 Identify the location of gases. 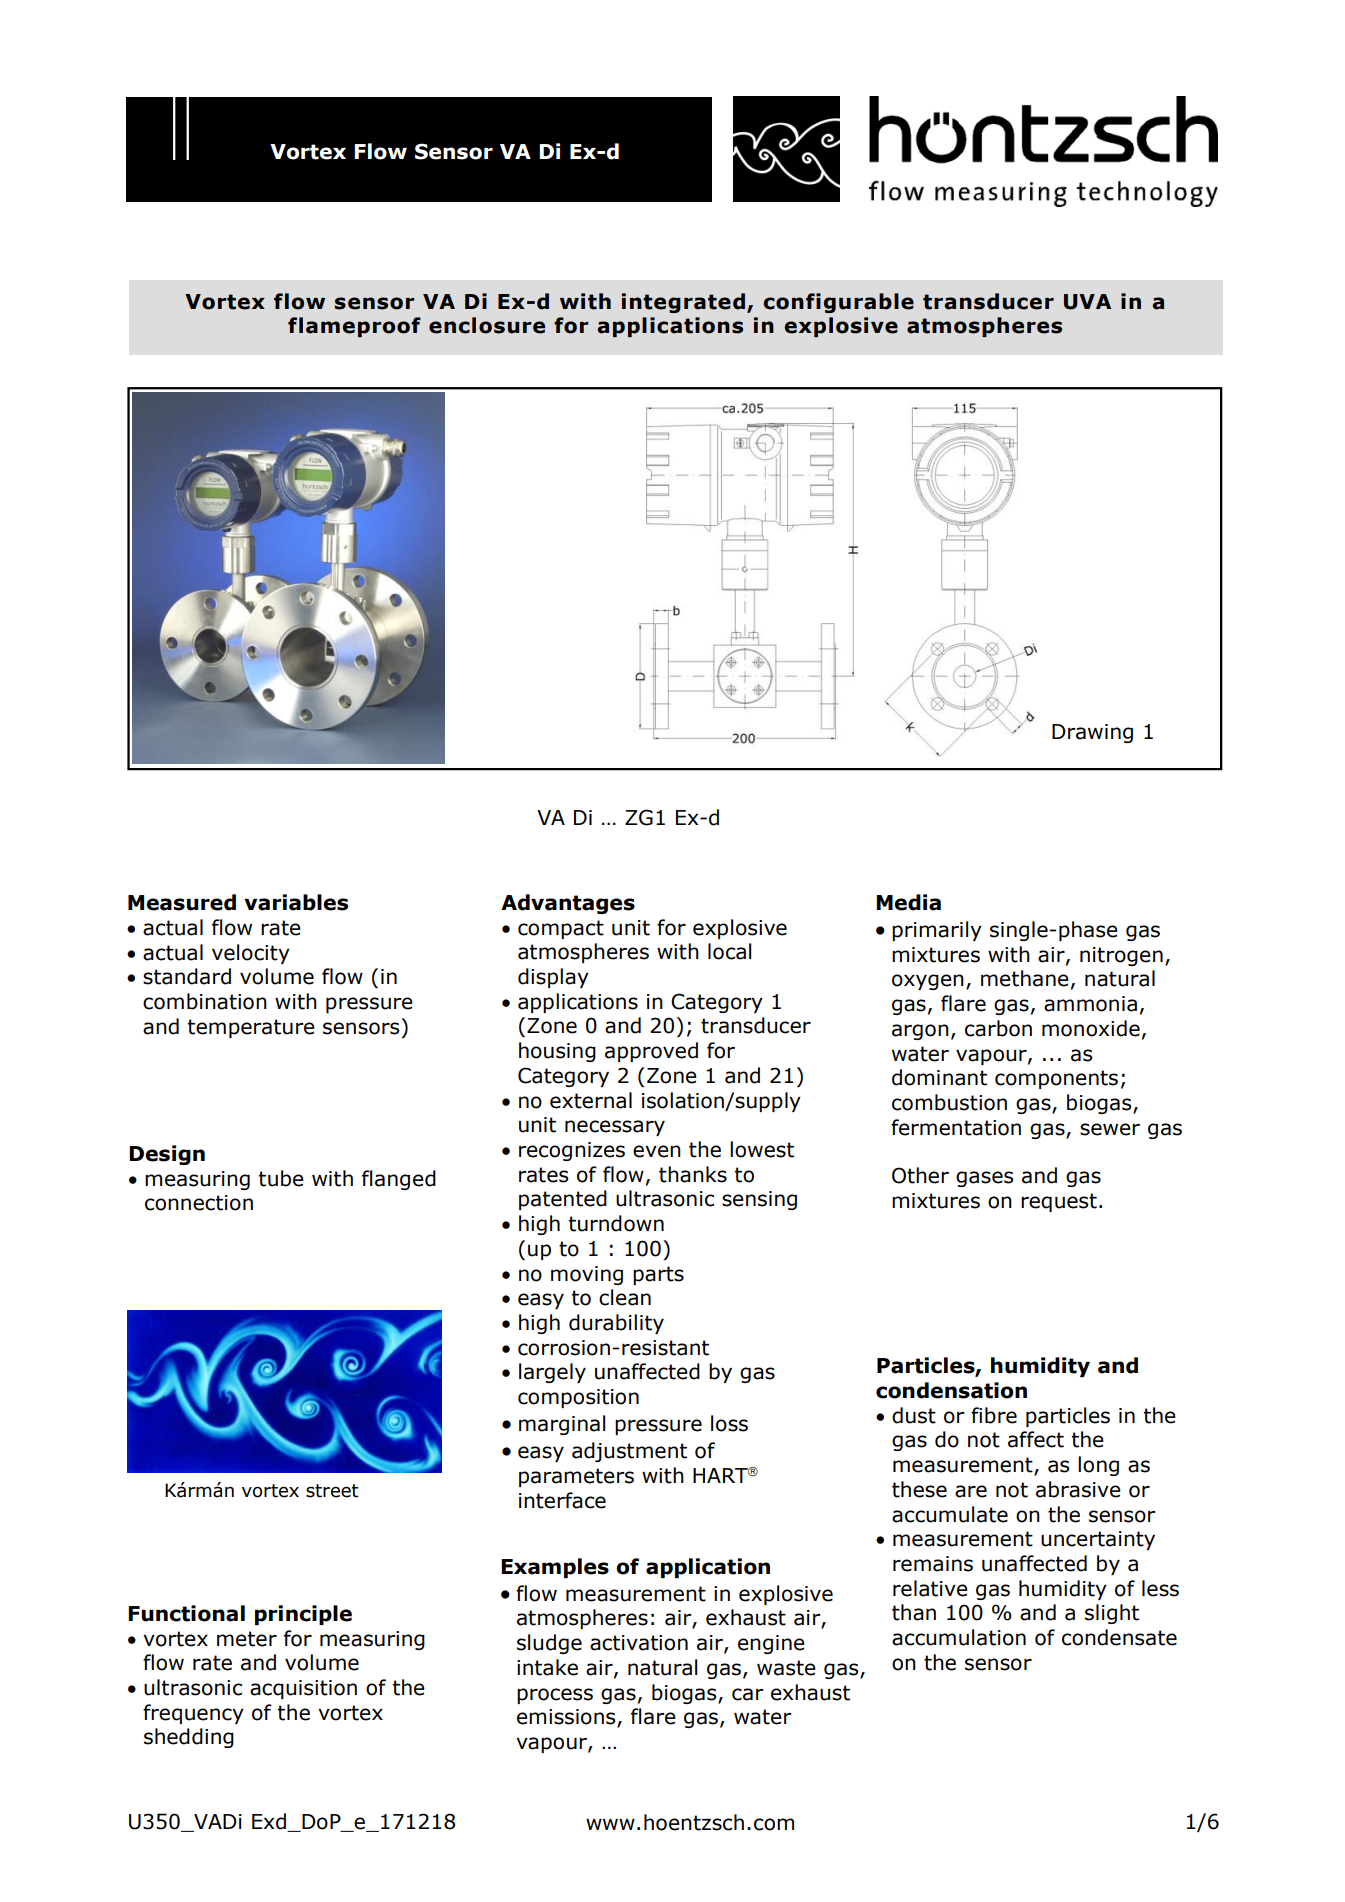
(984, 1179).
